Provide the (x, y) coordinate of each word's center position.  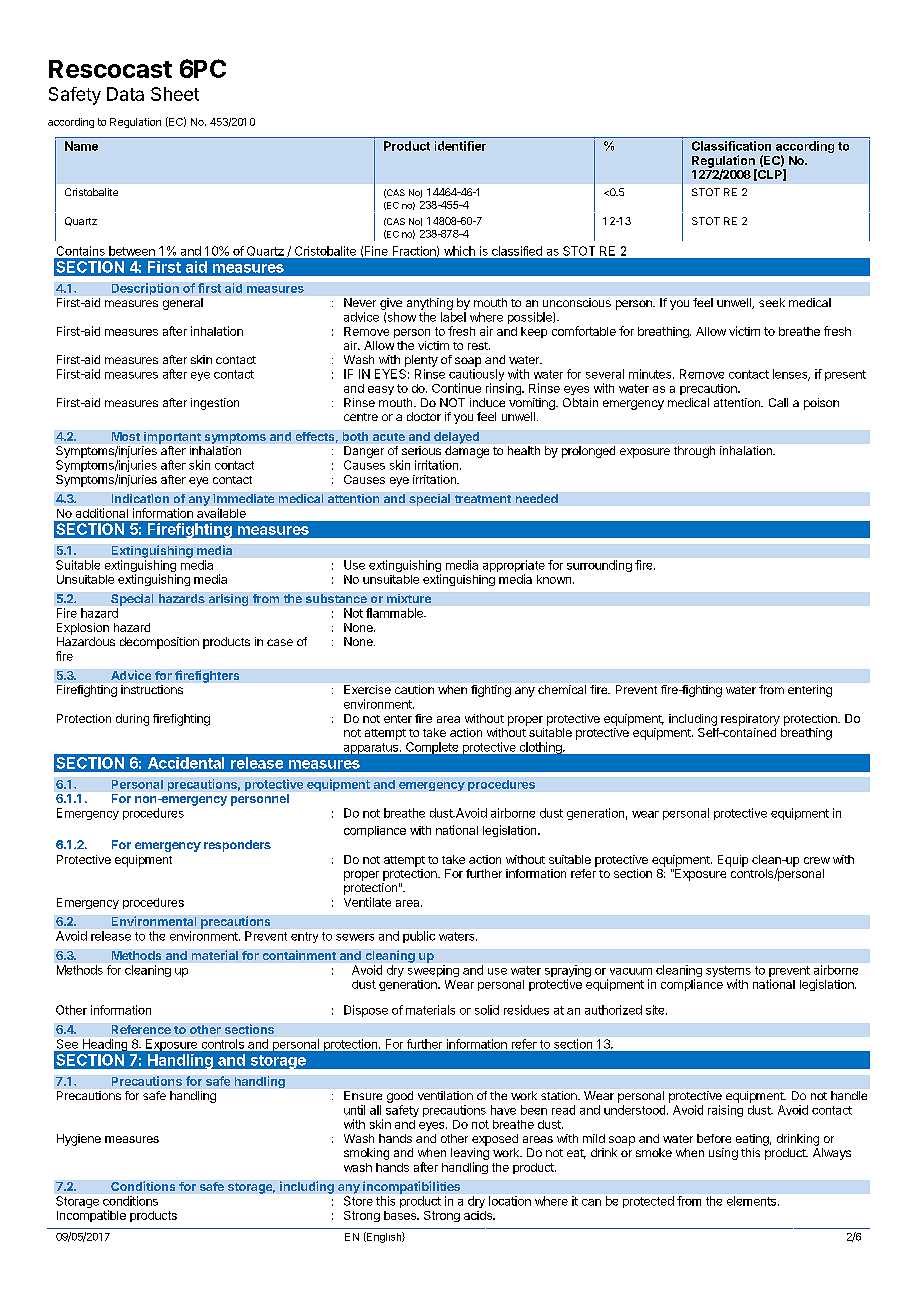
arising (228, 600)
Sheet (175, 94)
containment (299, 955)
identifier (460, 146)
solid (487, 1010)
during (132, 720)
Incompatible (91, 1216)
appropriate (514, 567)
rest (479, 346)
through (694, 452)
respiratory (750, 720)
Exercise (367, 689)
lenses (791, 375)
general (183, 304)
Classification (731, 146)
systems (728, 973)
